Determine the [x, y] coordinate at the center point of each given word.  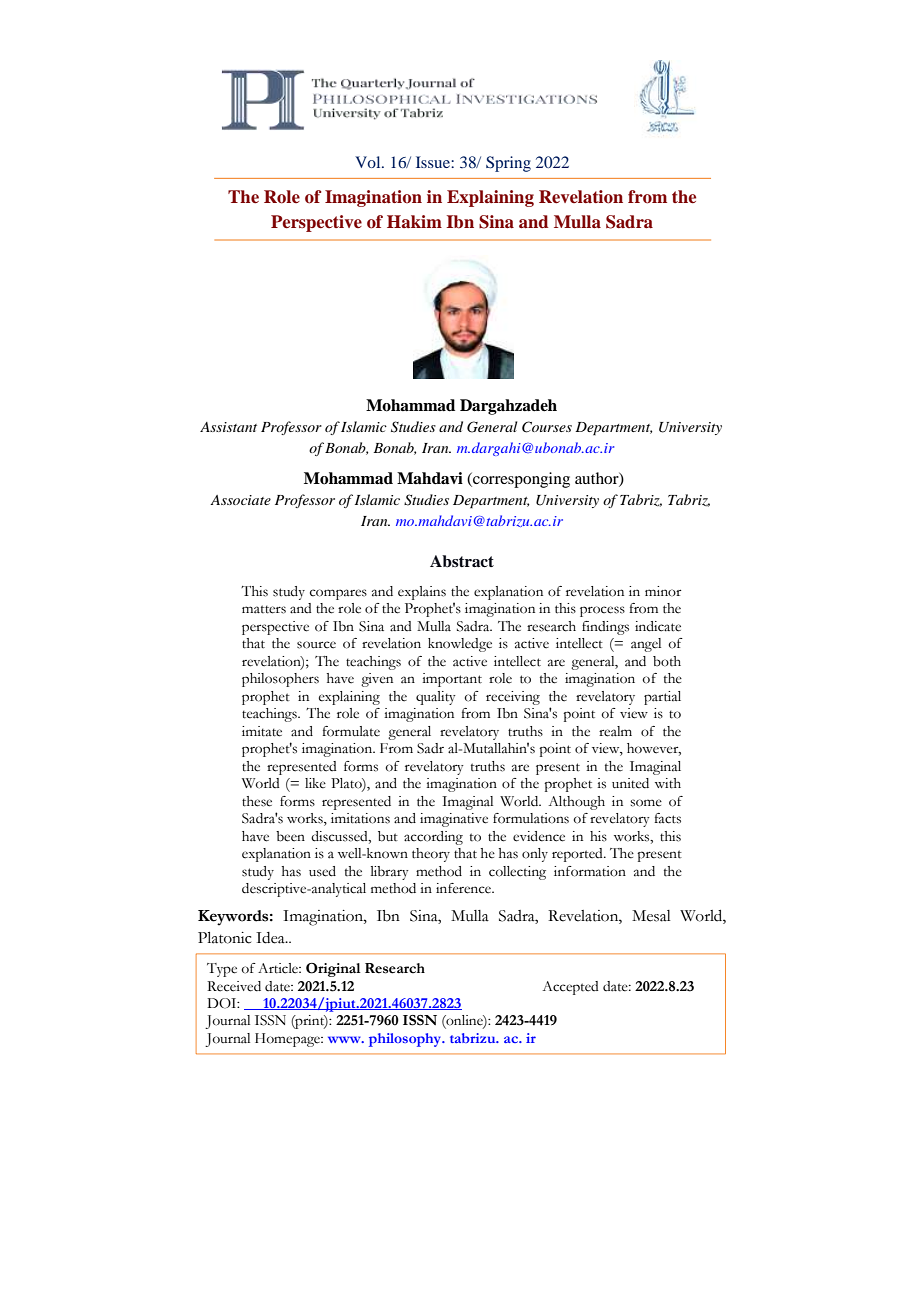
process [602, 611]
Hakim [414, 221]
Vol [369, 162]
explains [422, 593]
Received [234, 986]
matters [264, 609]
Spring [508, 164]
